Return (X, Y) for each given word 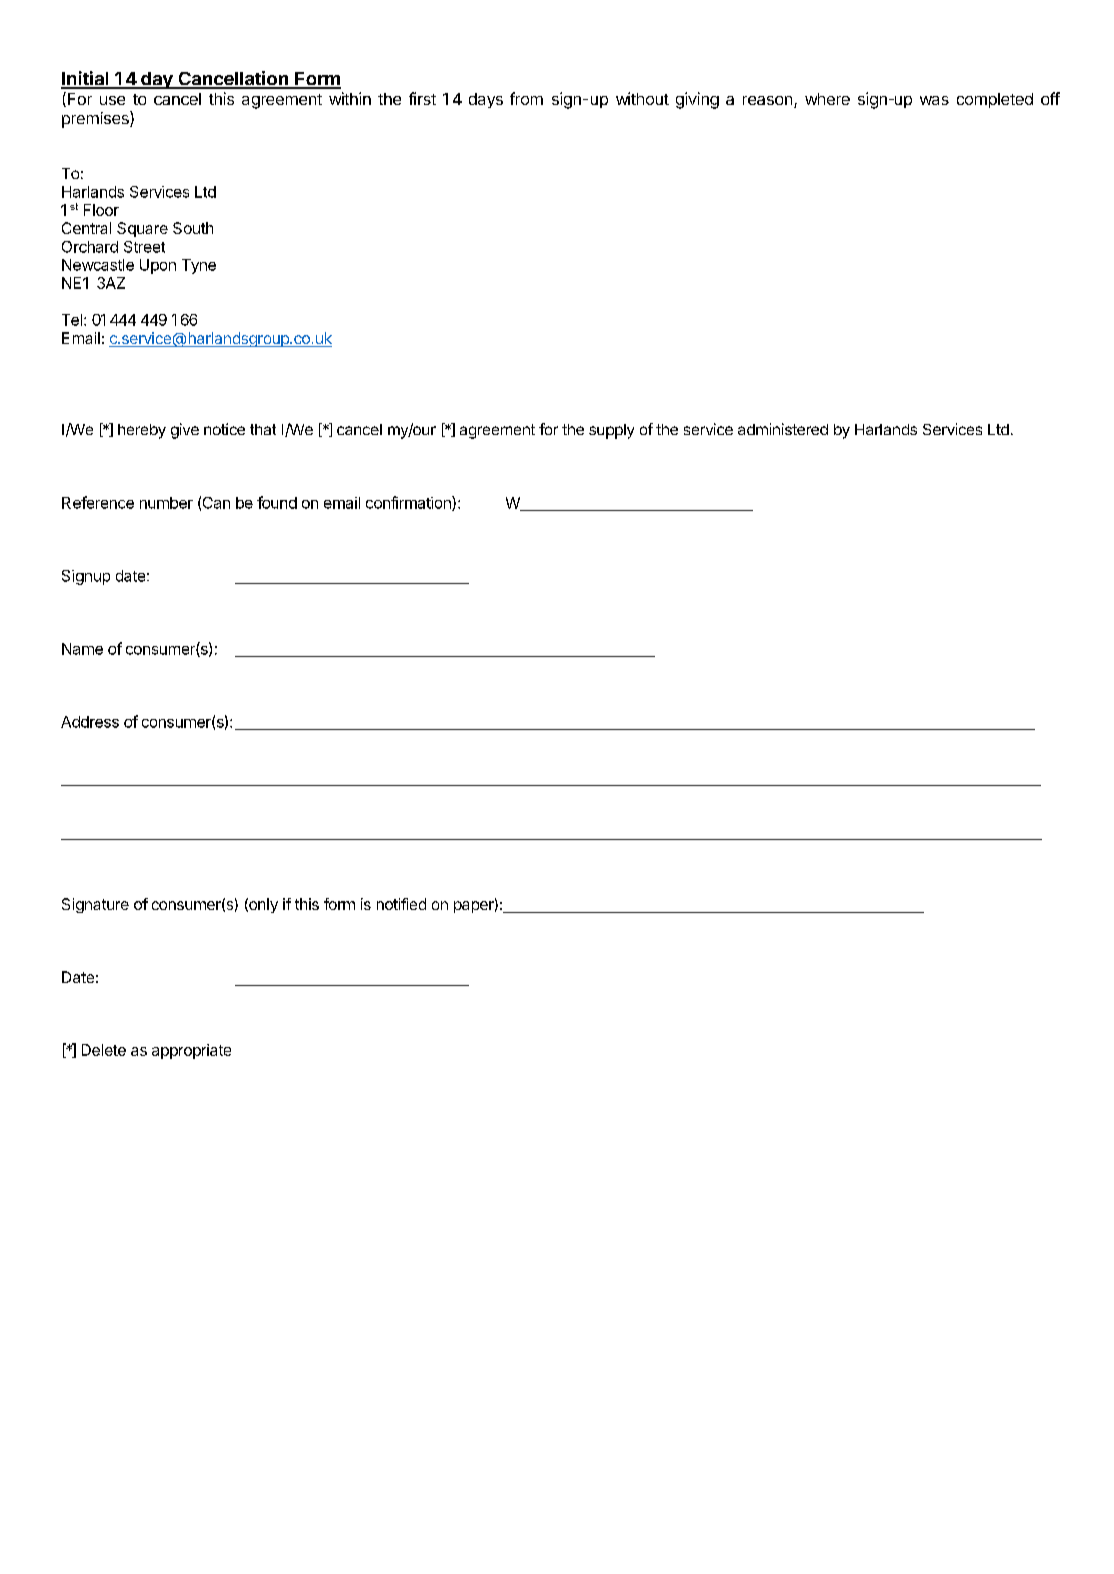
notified (401, 904)
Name (82, 649)
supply (611, 431)
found (277, 502)
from (526, 98)
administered (783, 429)
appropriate (191, 1051)
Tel (72, 320)
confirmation (409, 503)
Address (90, 722)
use (112, 100)
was (934, 100)
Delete (104, 1050)
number (166, 503)
